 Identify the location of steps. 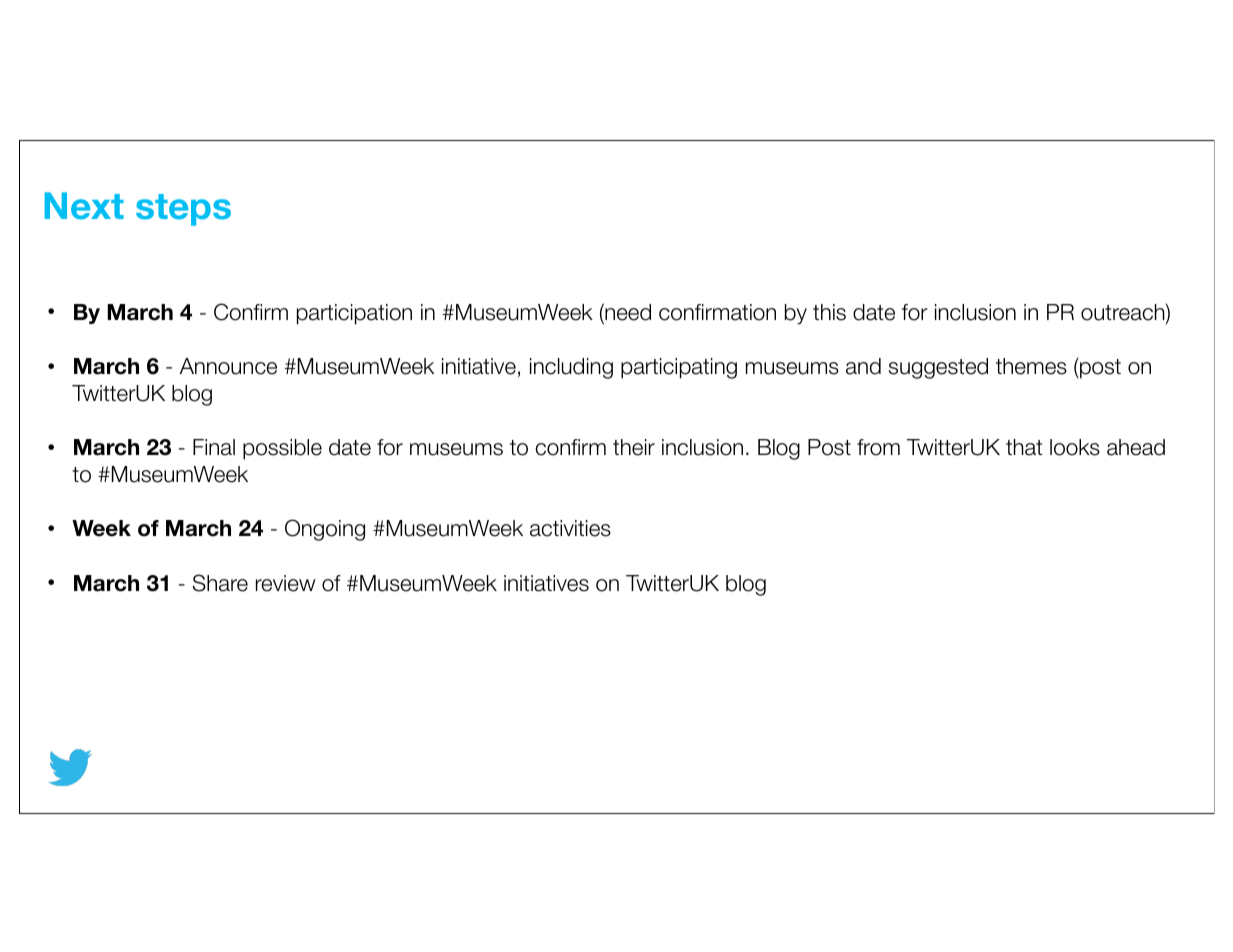
(183, 210).
